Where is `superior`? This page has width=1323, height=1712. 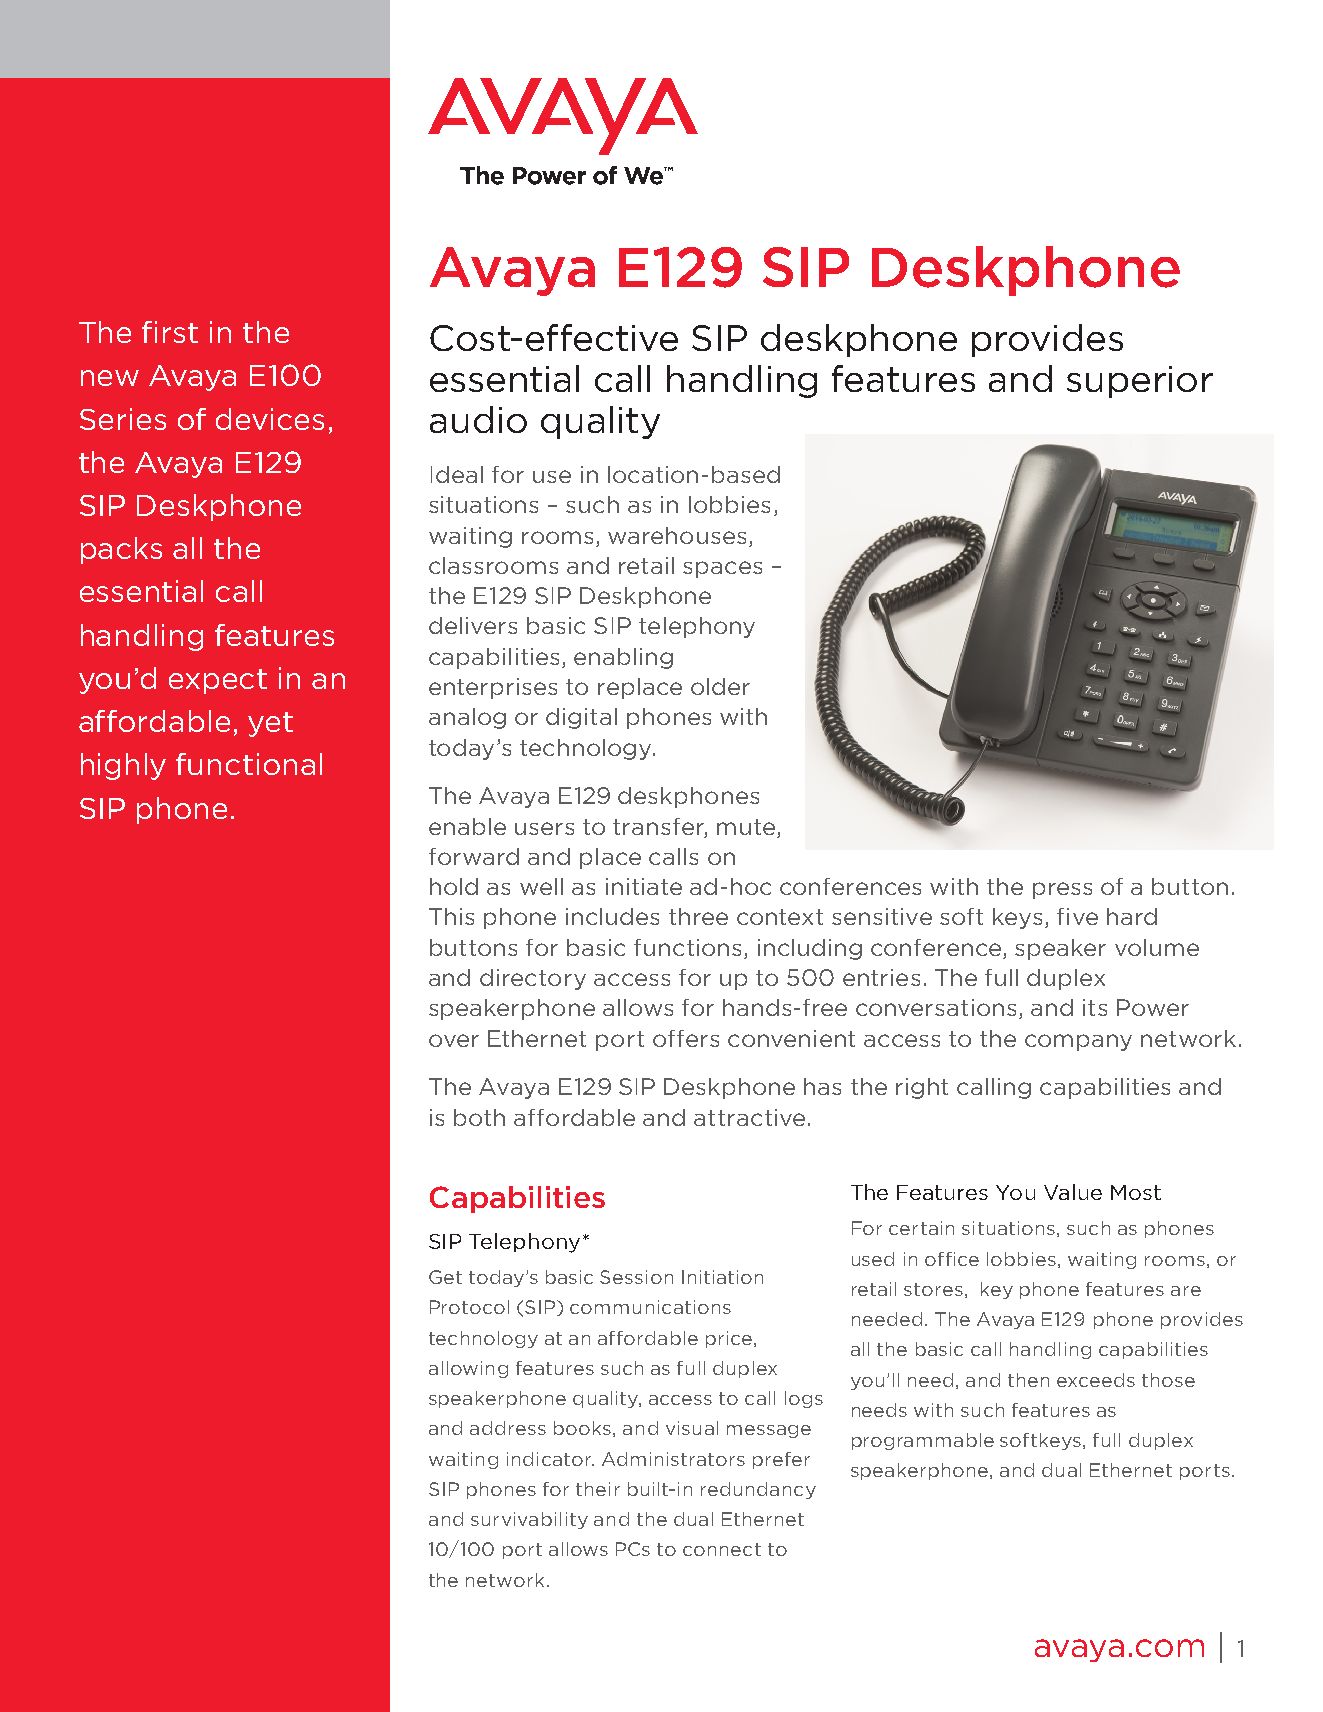
superior is located at coordinates (1140, 382).
